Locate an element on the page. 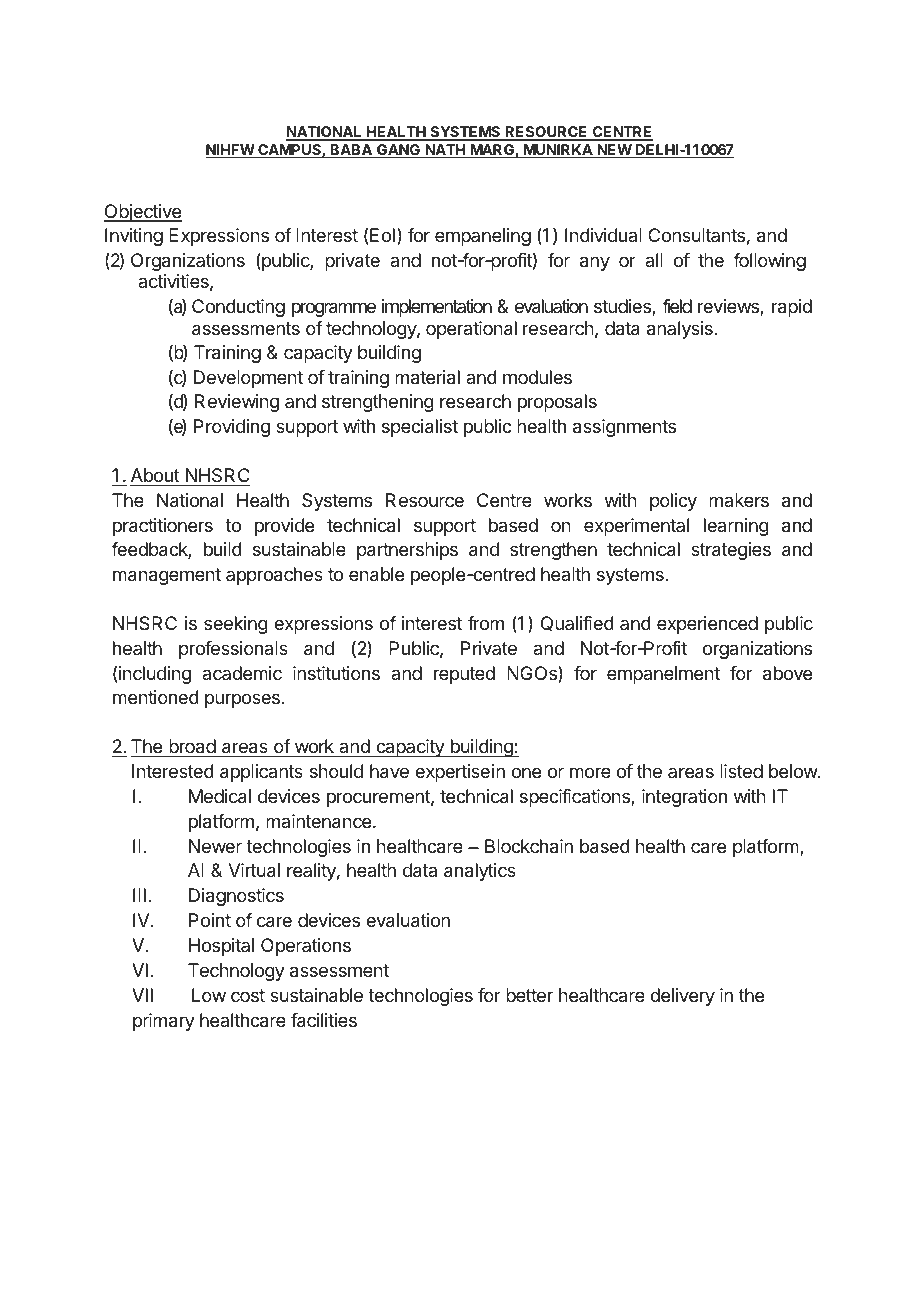 Image resolution: width=924 pixels, height=1307 pixels. strategies is located at coordinates (731, 551).
